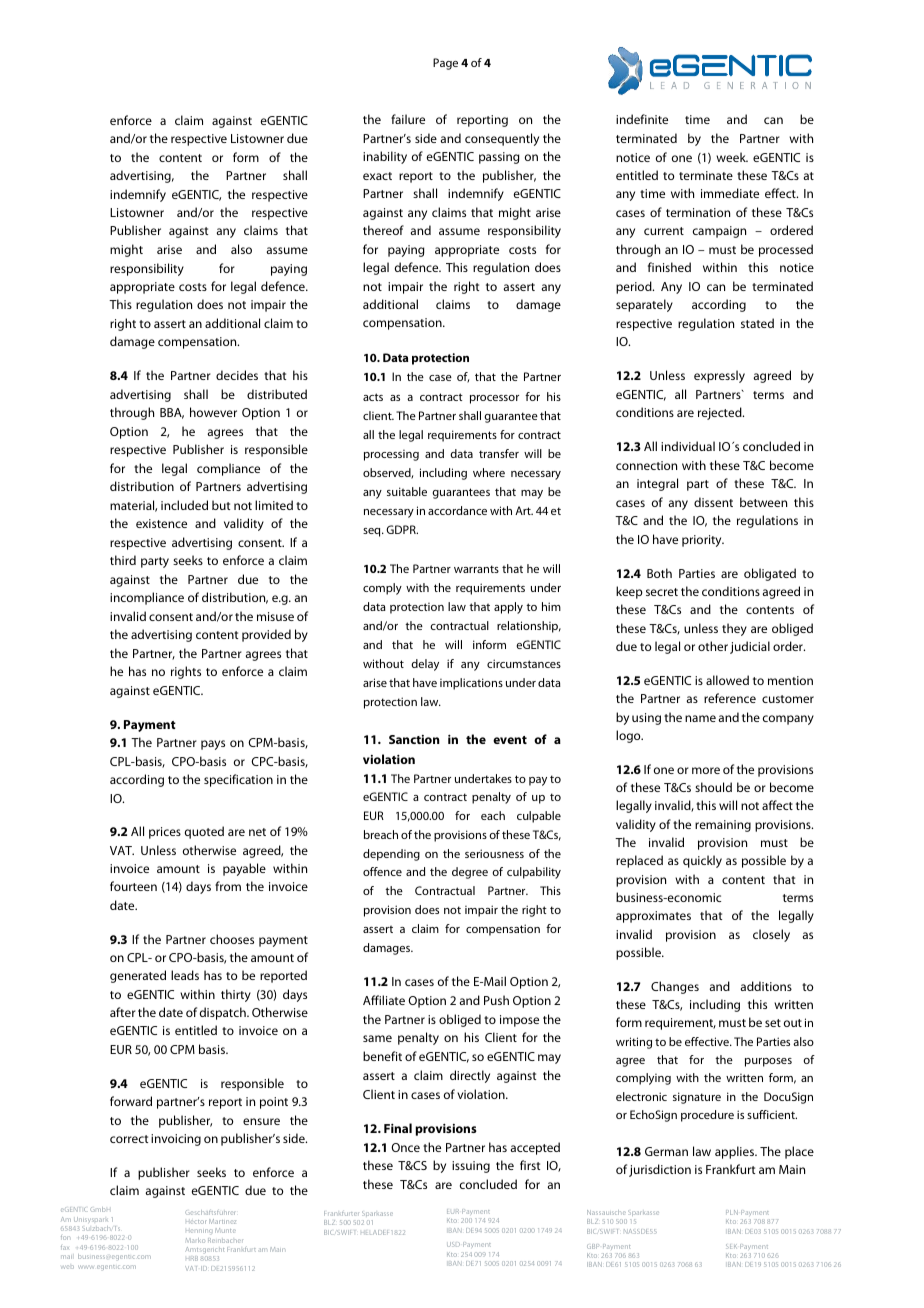 This page has width=924, height=1308. What do you see at coordinates (385, 157) in the page?
I see `inability` at bounding box center [385, 157].
